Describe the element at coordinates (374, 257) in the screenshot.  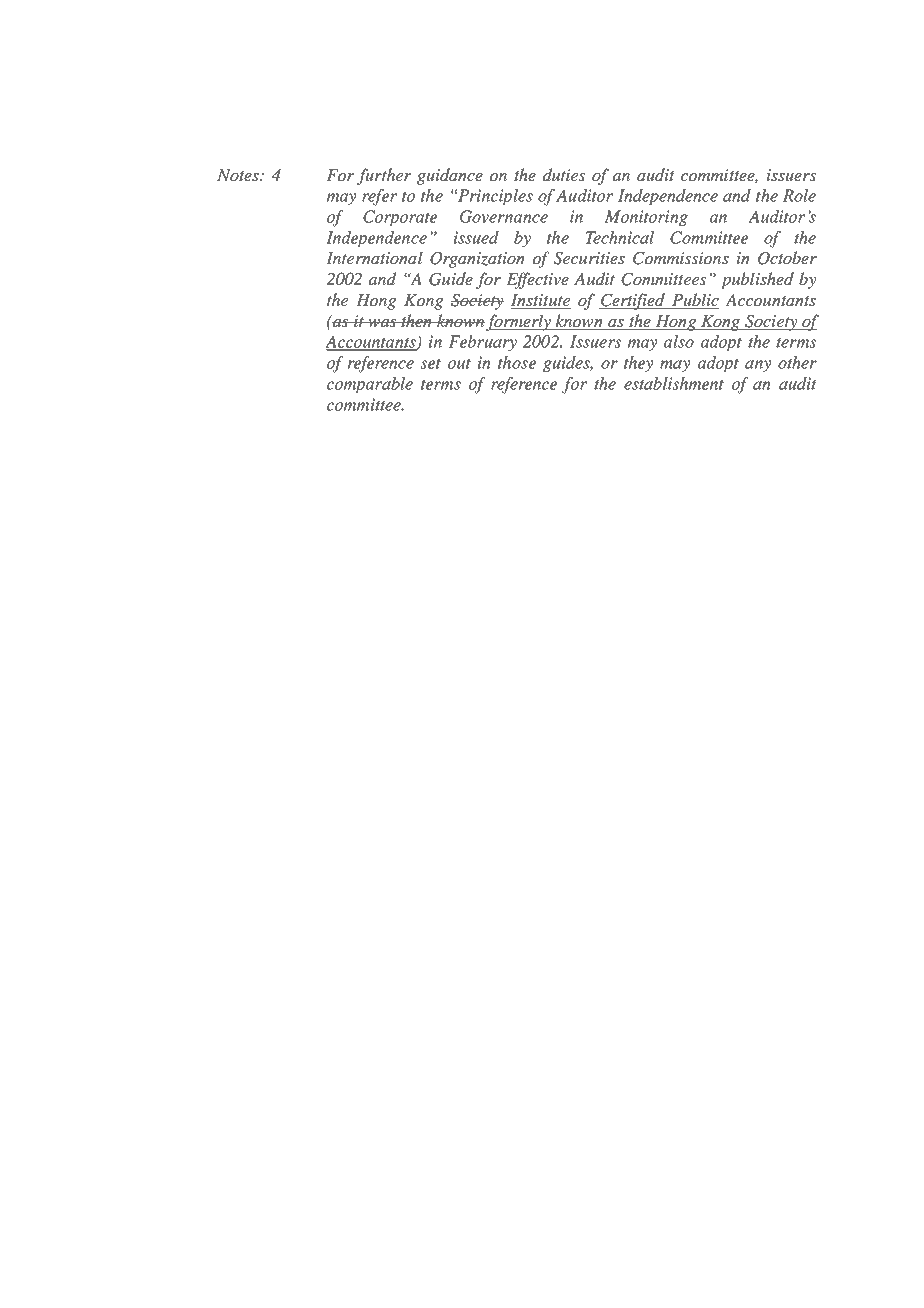
I see `International` at that location.
